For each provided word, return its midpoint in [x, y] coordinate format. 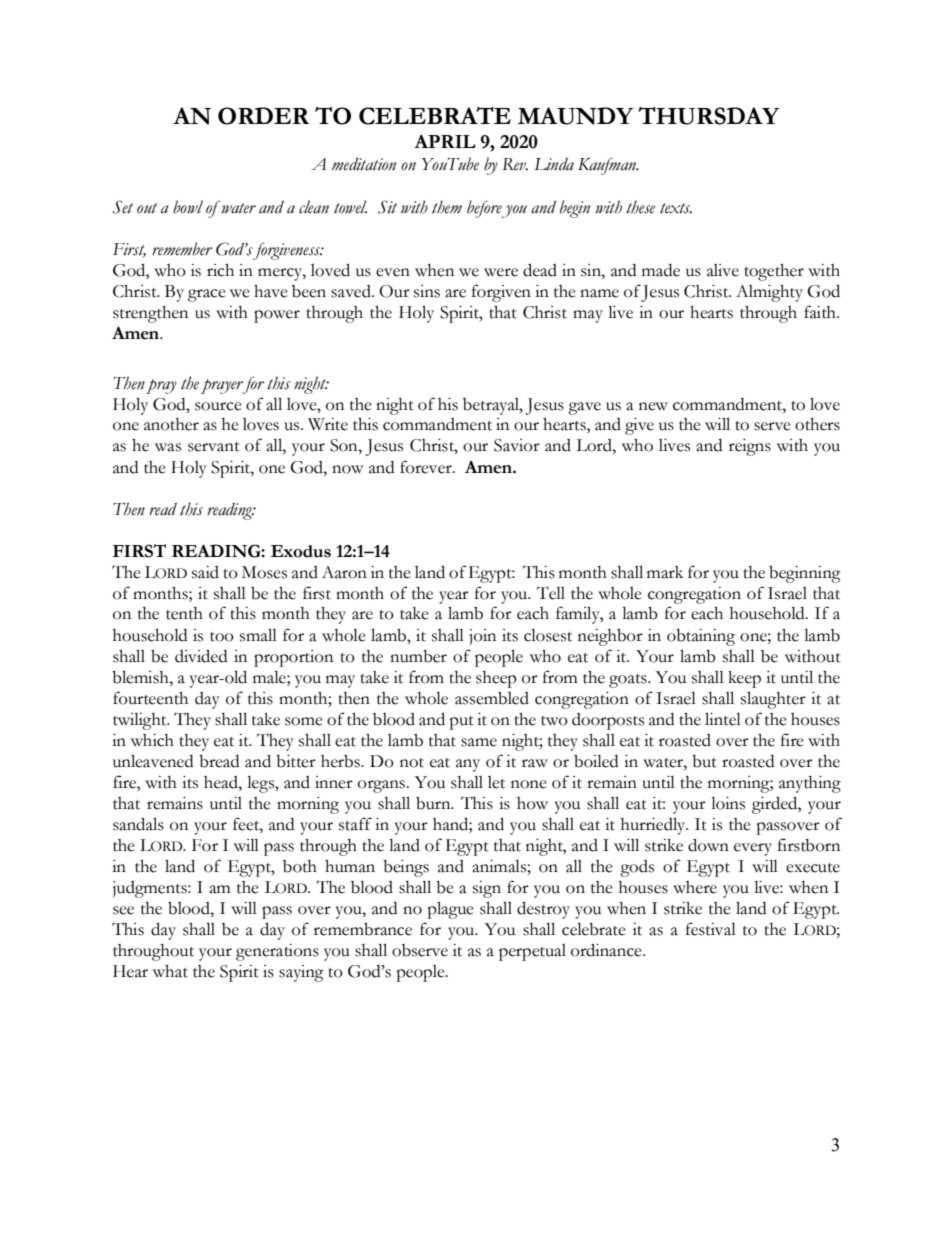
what [170, 971]
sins [427, 291]
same [479, 742]
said [205, 572]
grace [207, 295]
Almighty [769, 293]
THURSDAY [708, 116]
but [704, 761]
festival [711, 929]
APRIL [444, 141]
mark [665, 572]
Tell [551, 593]
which [152, 740]
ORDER [264, 116]
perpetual [532, 952]
